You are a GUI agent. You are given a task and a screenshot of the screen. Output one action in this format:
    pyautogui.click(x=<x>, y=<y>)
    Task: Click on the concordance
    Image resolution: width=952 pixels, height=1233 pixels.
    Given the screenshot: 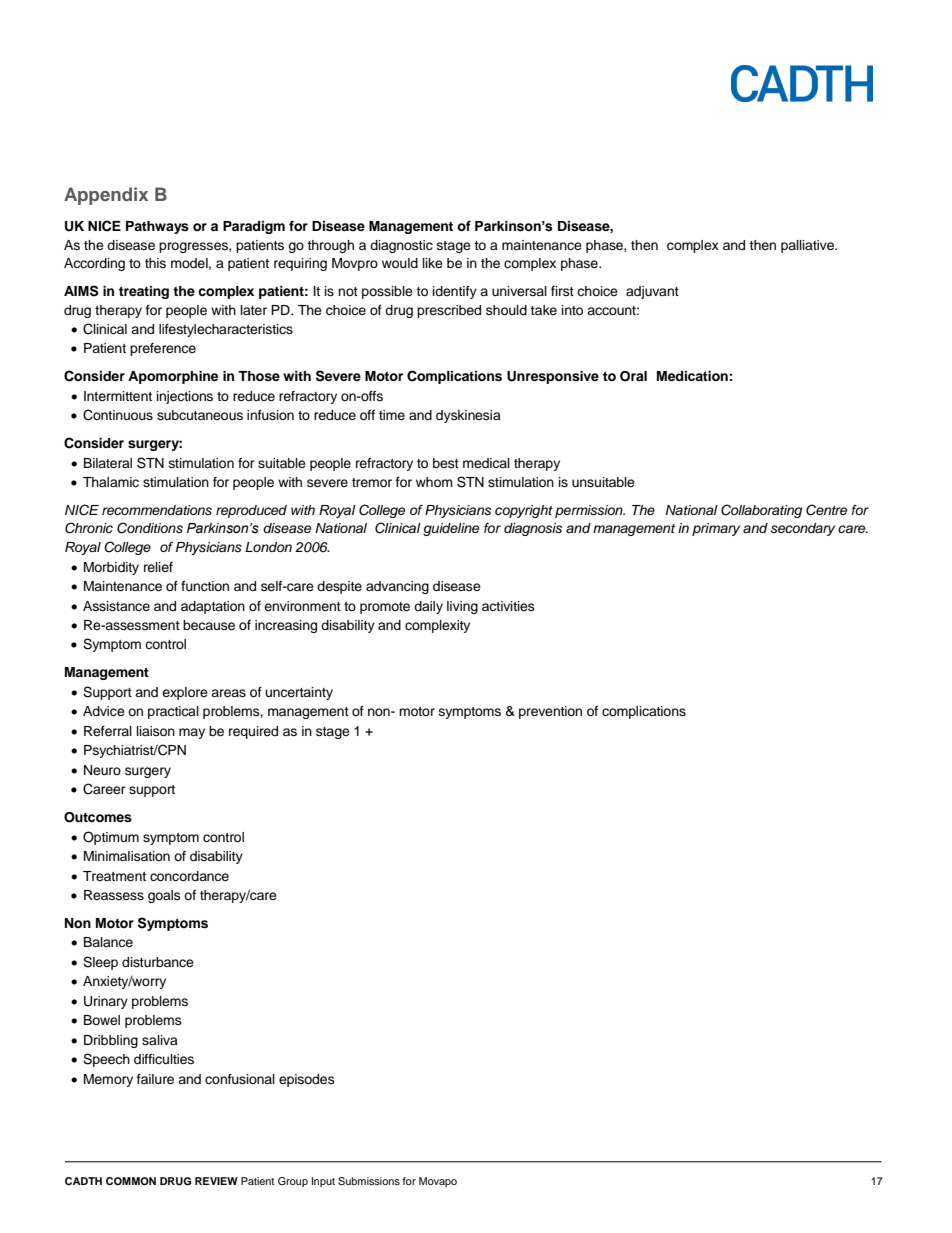 What is the action you would take?
    pyautogui.click(x=189, y=876)
